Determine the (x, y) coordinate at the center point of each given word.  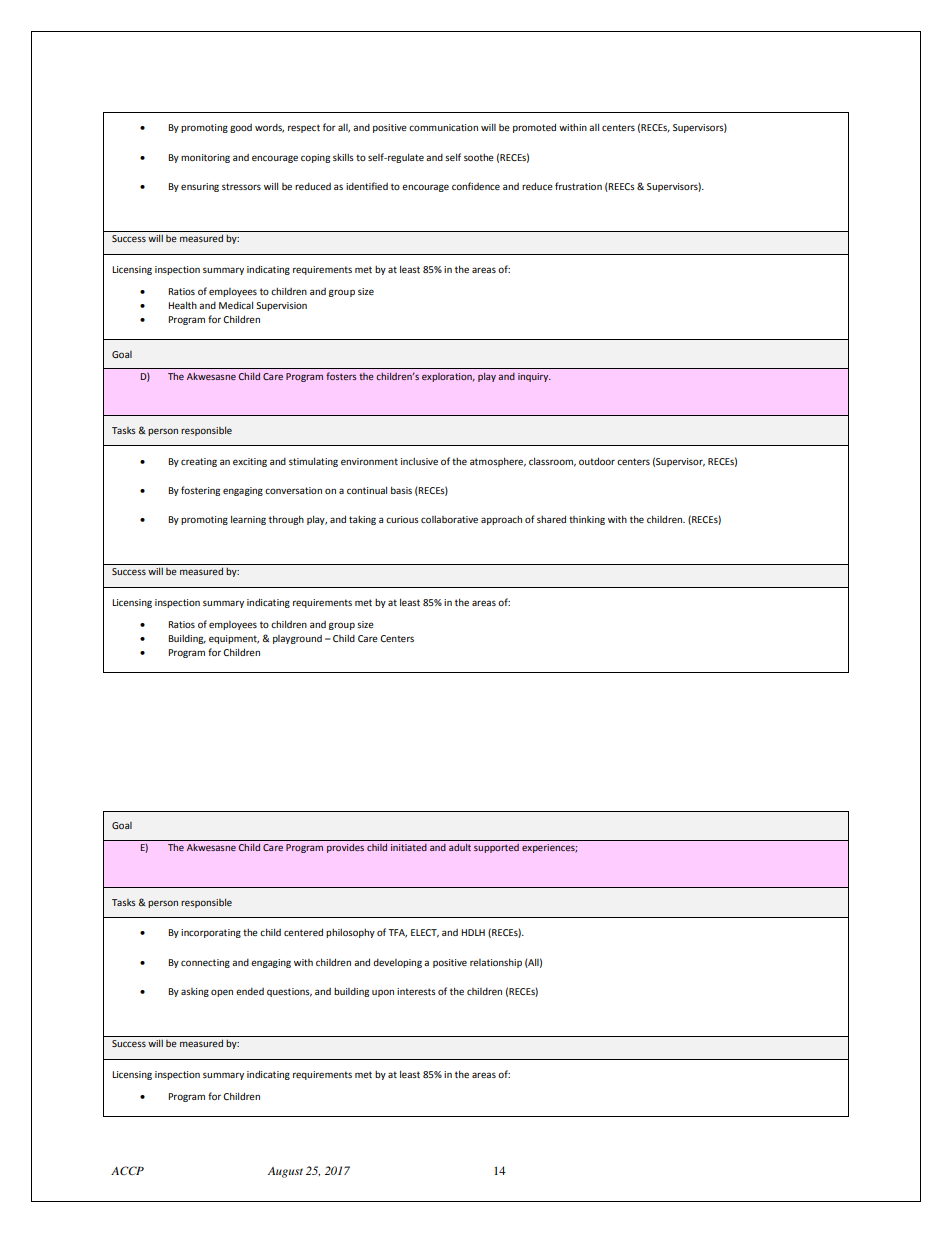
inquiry (534, 377)
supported (496, 848)
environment (369, 461)
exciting (250, 462)
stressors (241, 186)
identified (367, 186)
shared (551, 519)
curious (402, 519)
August (285, 1172)
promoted (534, 128)
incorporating (211, 933)
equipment (234, 639)
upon (383, 993)
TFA (397, 933)
